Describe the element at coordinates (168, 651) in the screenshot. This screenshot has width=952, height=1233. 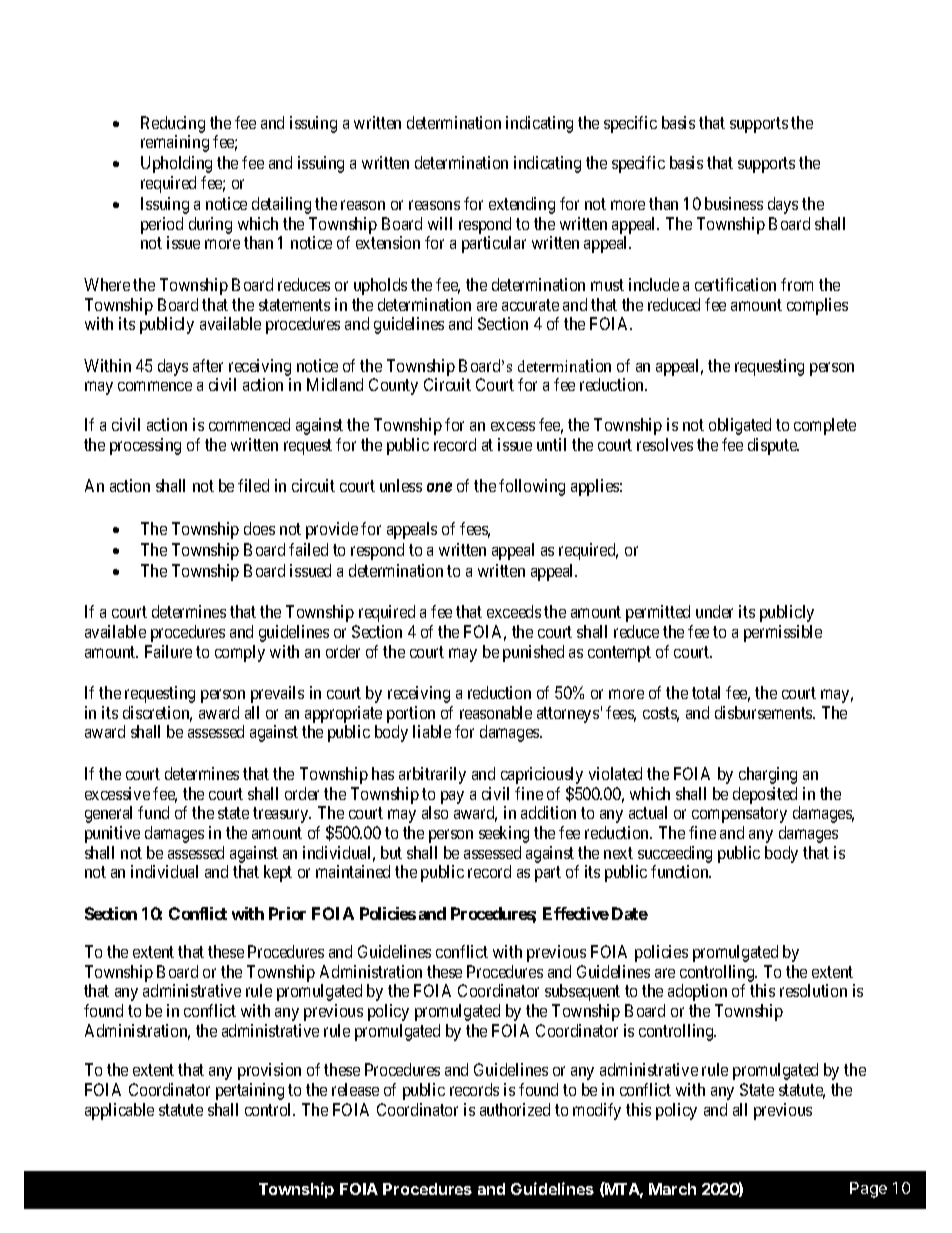
I see `Failure` at that location.
